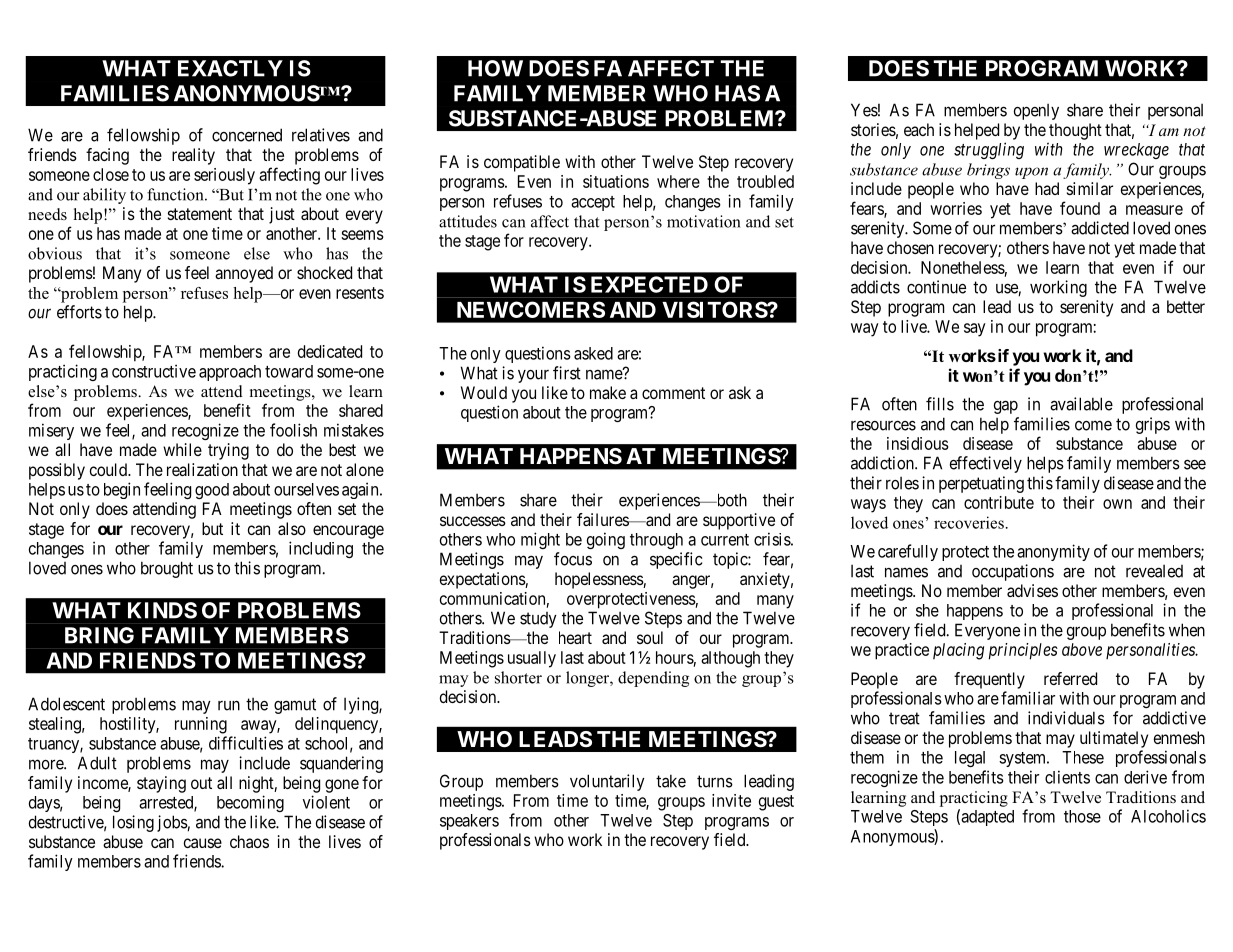 This page has height=952, width=1233. Describe the element at coordinates (182, 449) in the page. I see `while` at that location.
